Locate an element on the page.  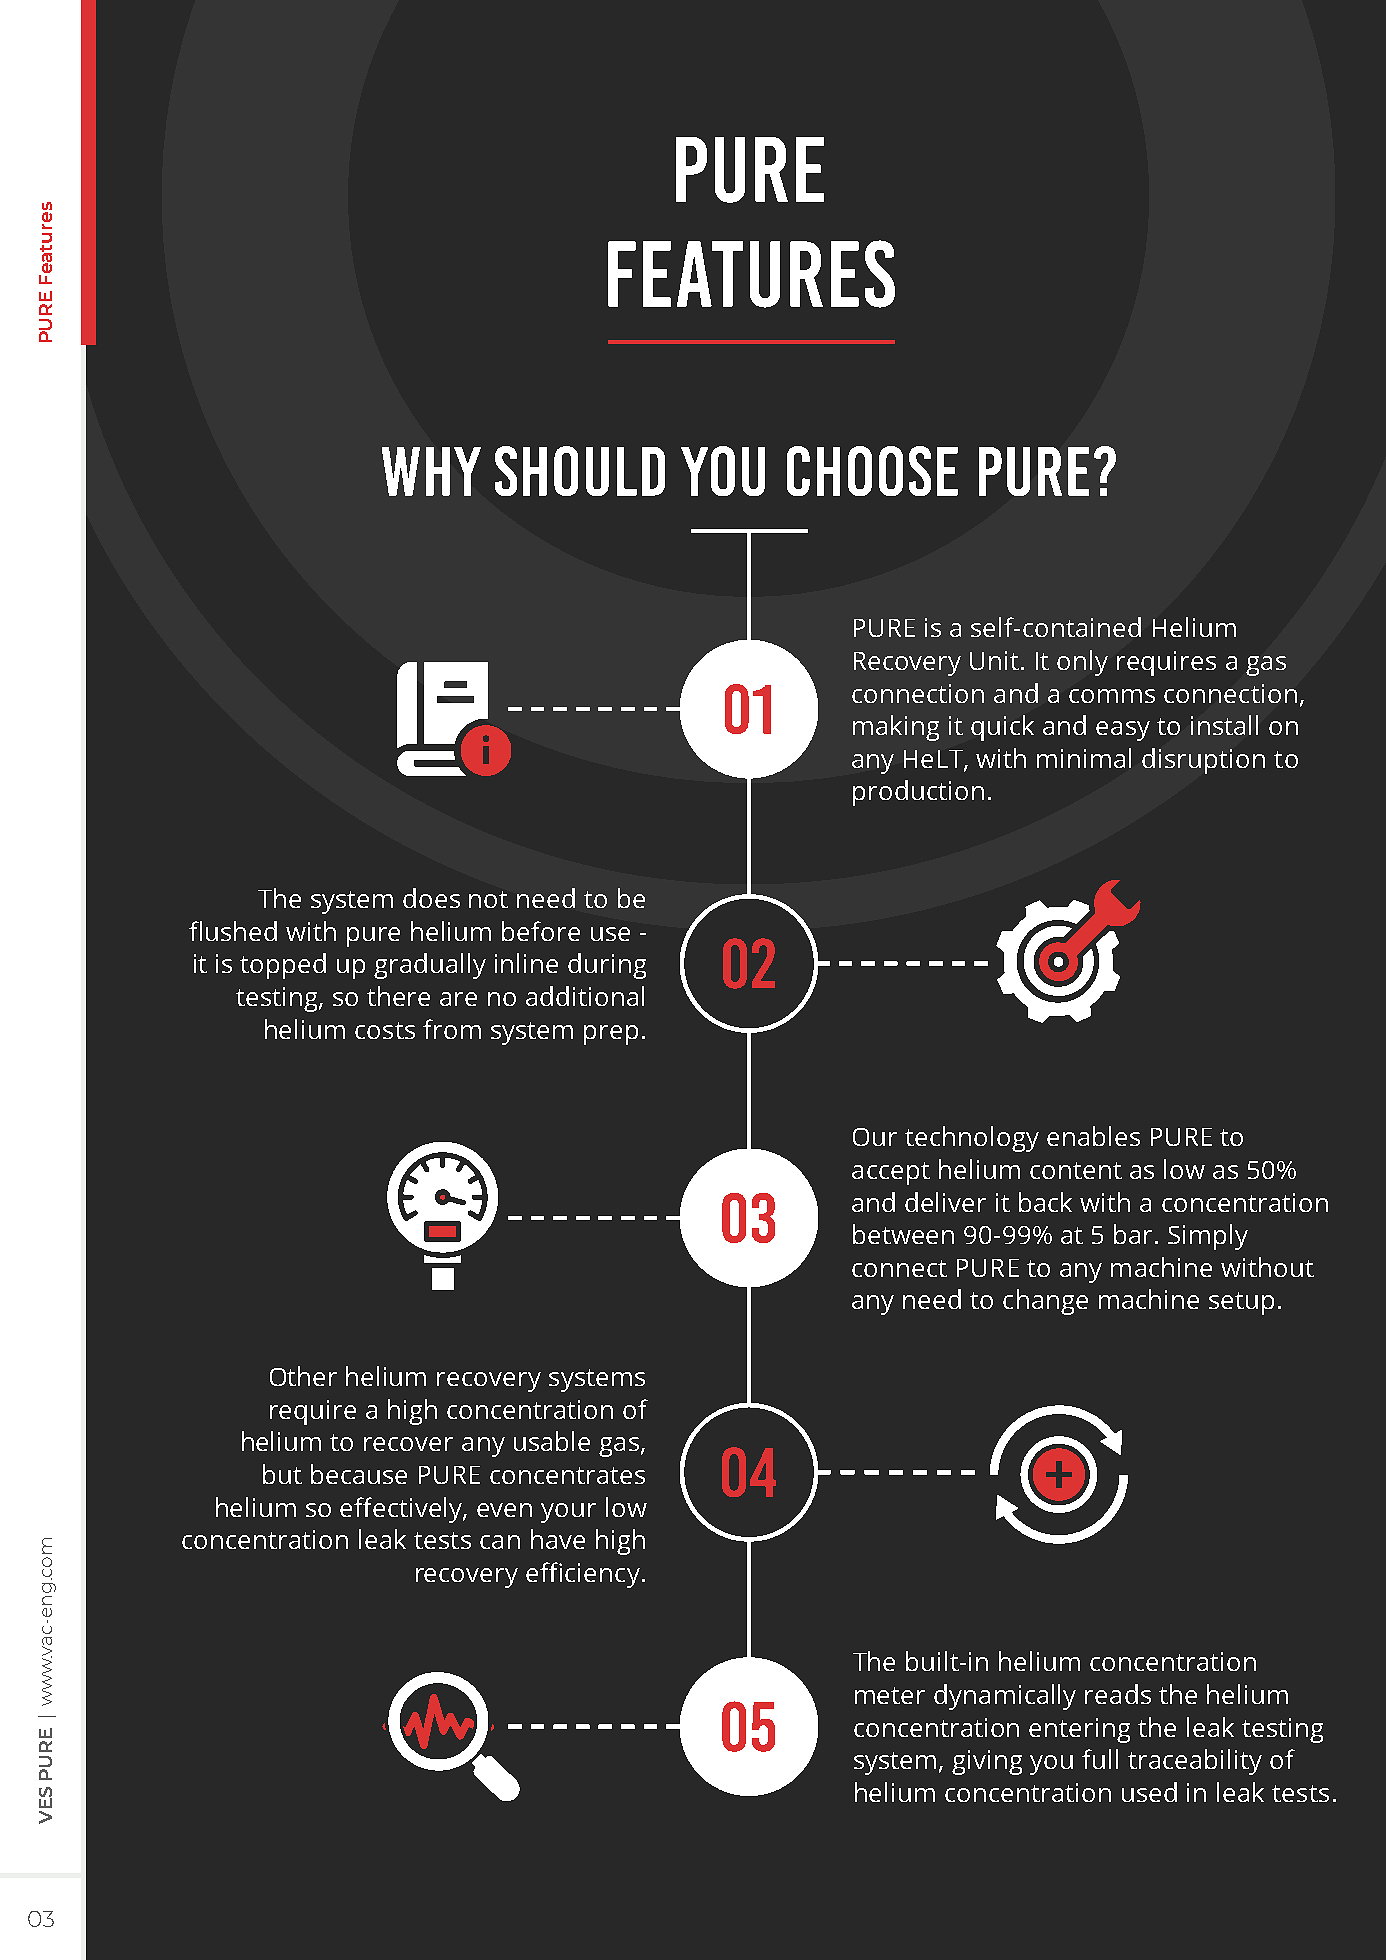
during is located at coordinates (607, 966).
